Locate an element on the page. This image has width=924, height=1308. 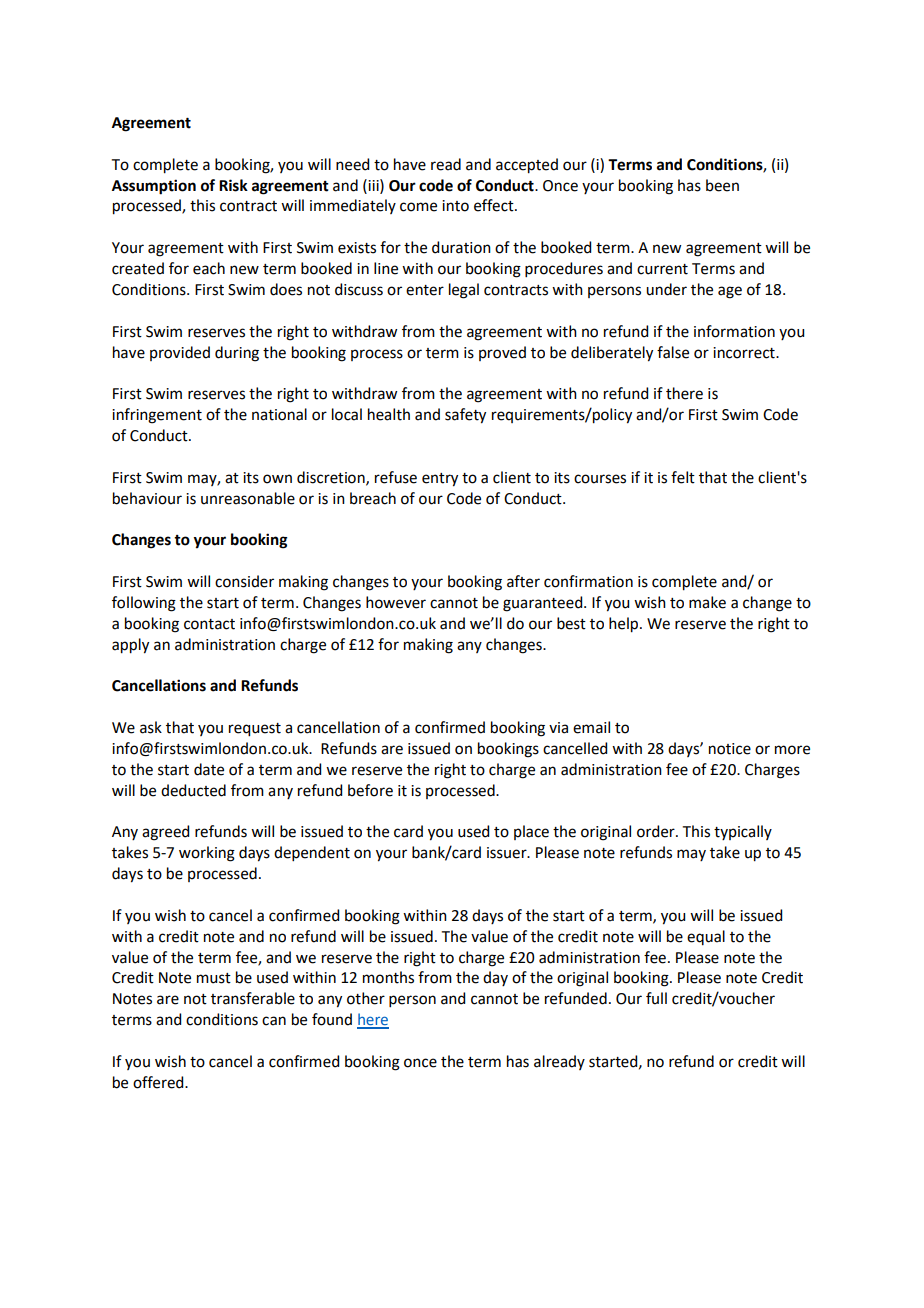
working is located at coordinates (207, 854).
